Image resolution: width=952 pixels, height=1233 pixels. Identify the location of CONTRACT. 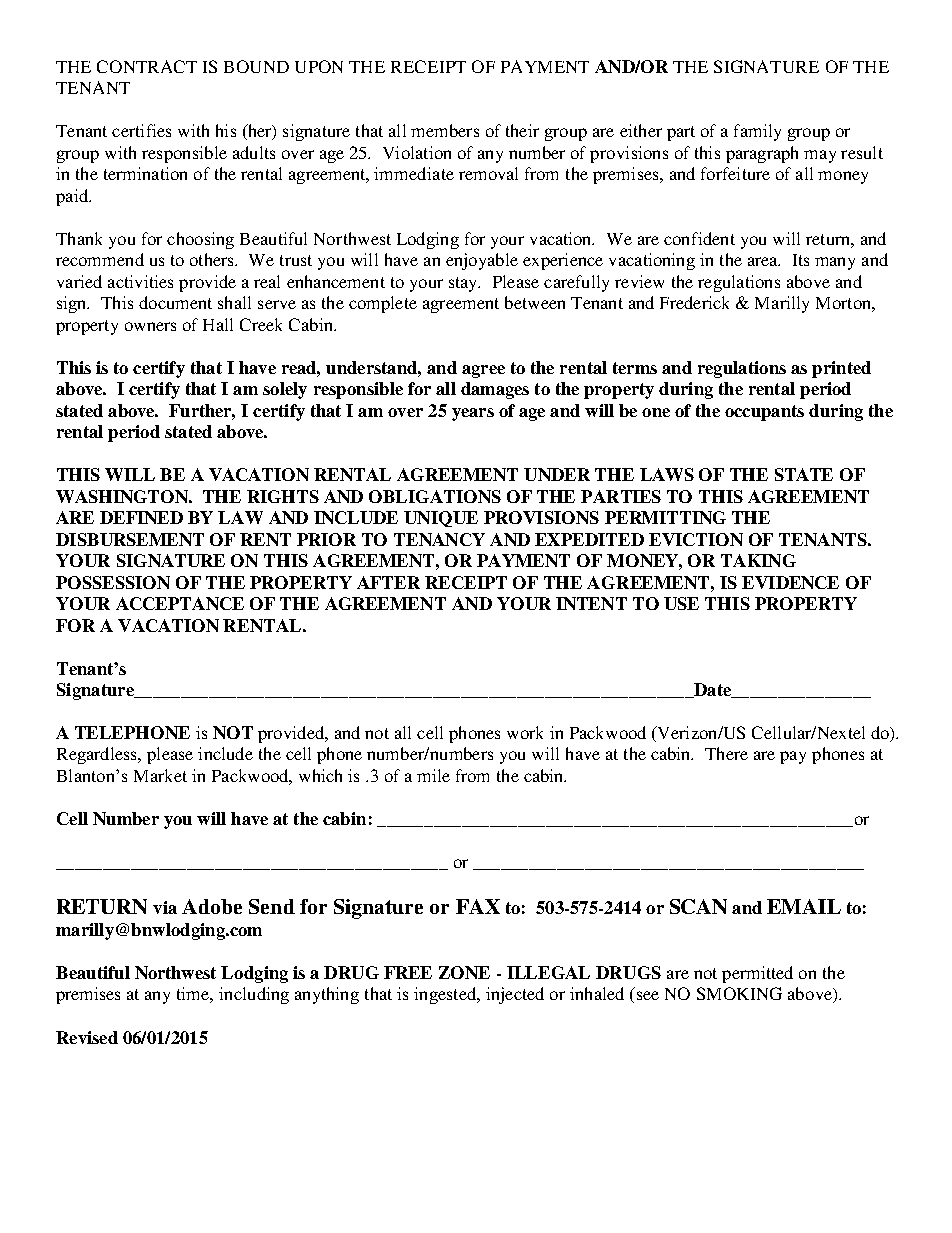
(147, 66).
